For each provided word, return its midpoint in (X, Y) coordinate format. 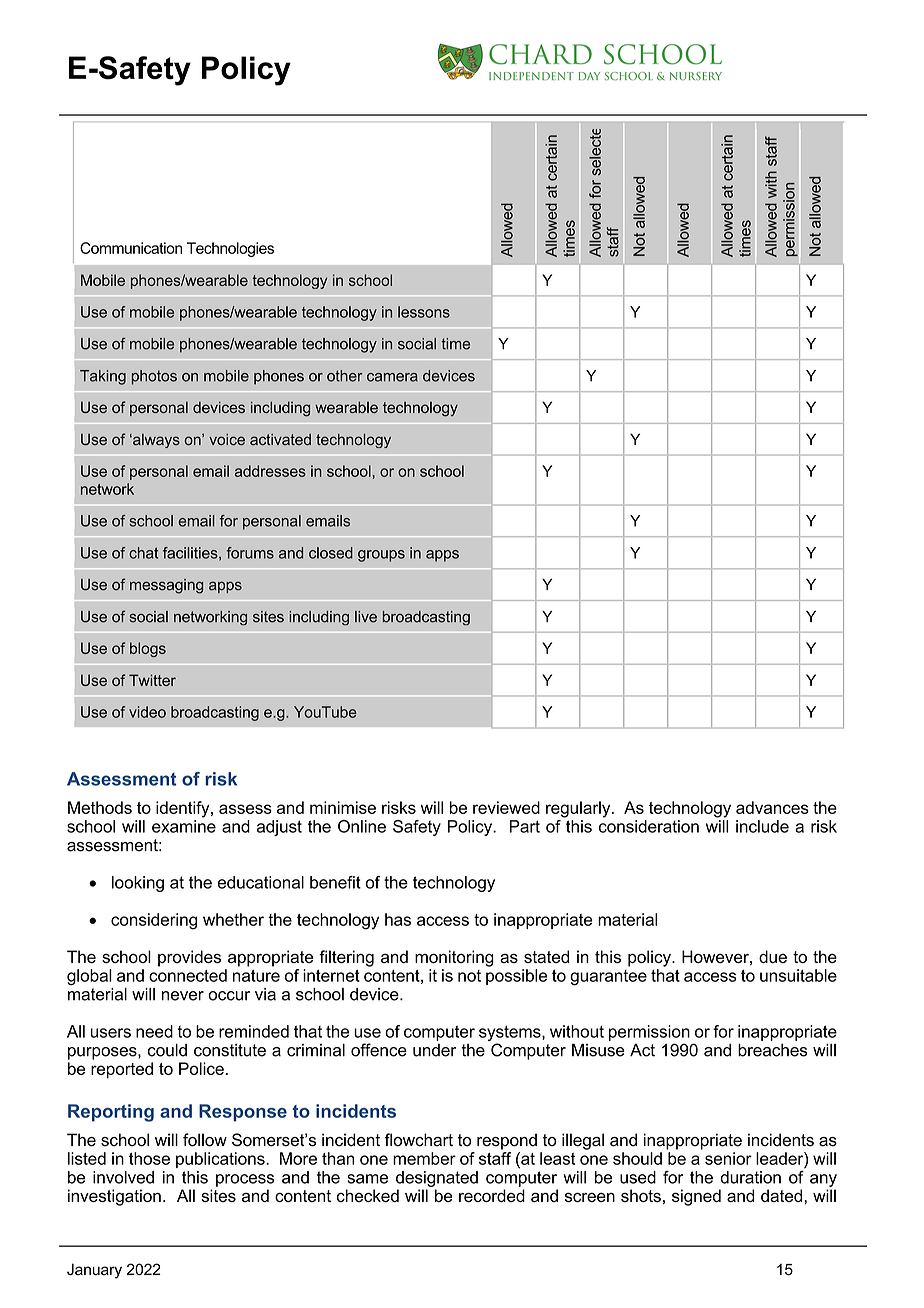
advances (772, 807)
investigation (114, 1197)
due (773, 956)
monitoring (454, 958)
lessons (424, 312)
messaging (166, 586)
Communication (131, 248)
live (366, 617)
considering (154, 921)
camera (392, 377)
